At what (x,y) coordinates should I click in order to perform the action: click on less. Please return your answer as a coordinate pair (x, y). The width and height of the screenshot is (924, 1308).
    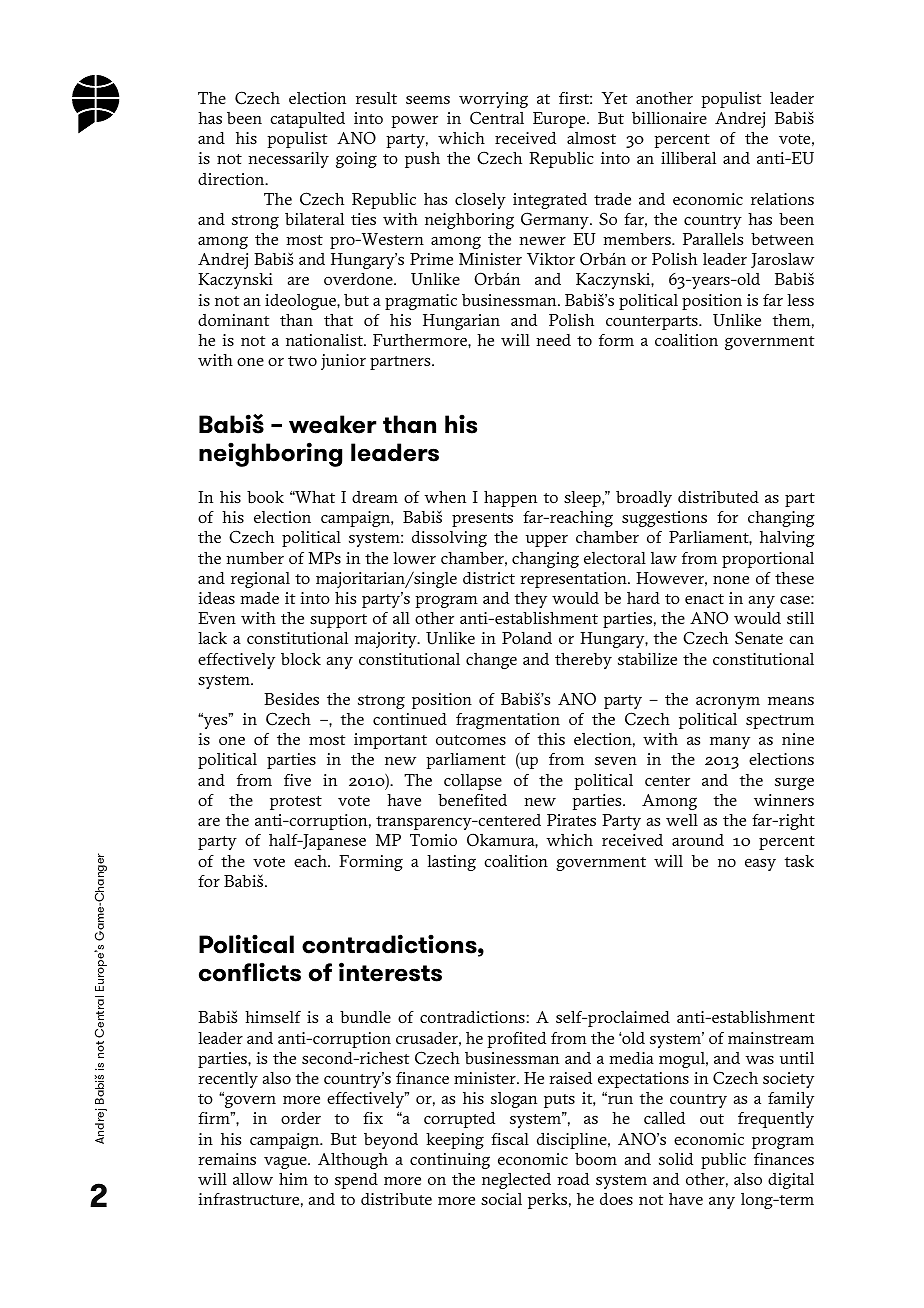
    Looking at the image, I should click on (800, 300).
